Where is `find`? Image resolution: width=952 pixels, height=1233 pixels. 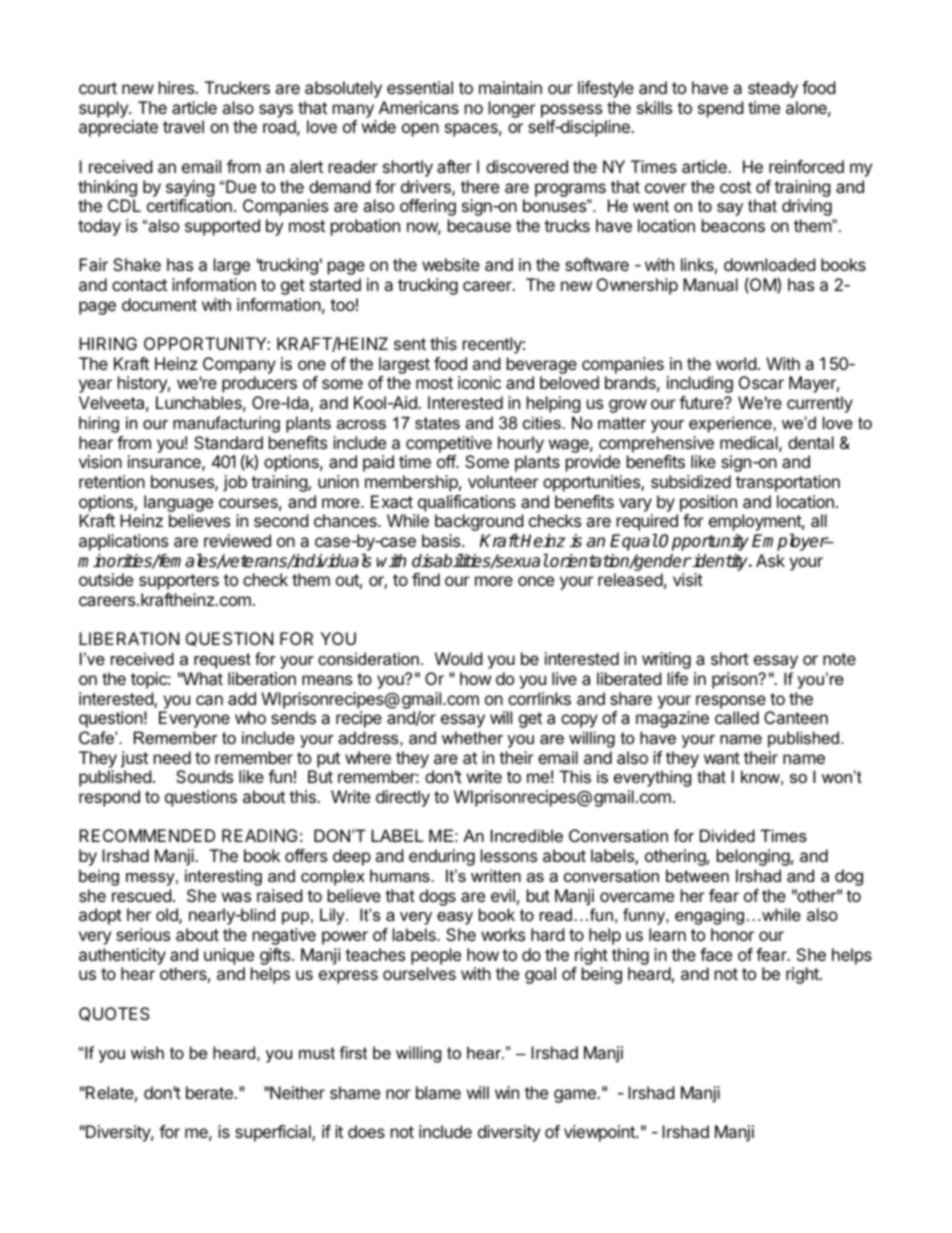
find is located at coordinates (426, 579).
